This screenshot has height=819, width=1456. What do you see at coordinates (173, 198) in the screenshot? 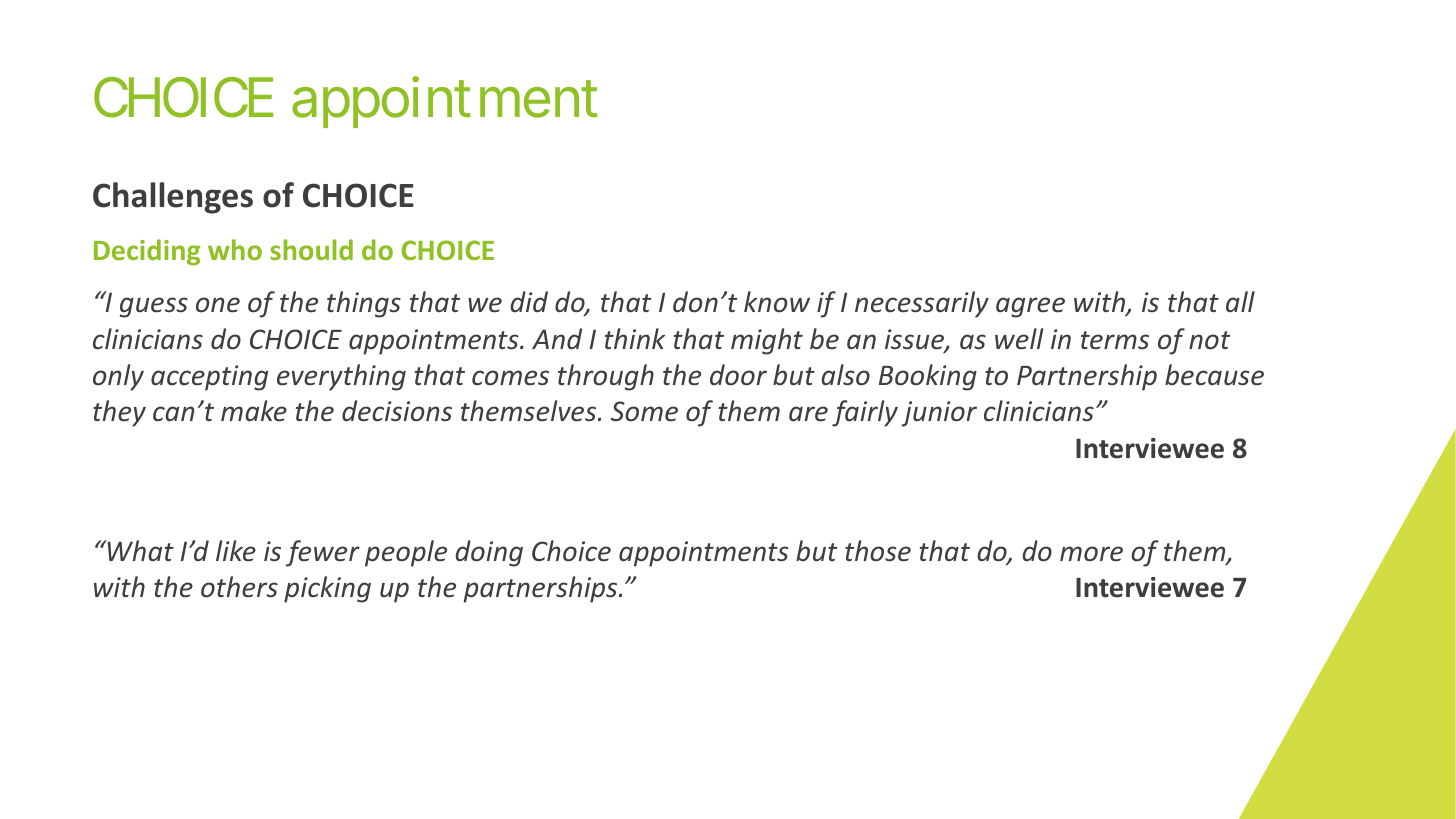
I see `Challenges` at bounding box center [173, 198].
